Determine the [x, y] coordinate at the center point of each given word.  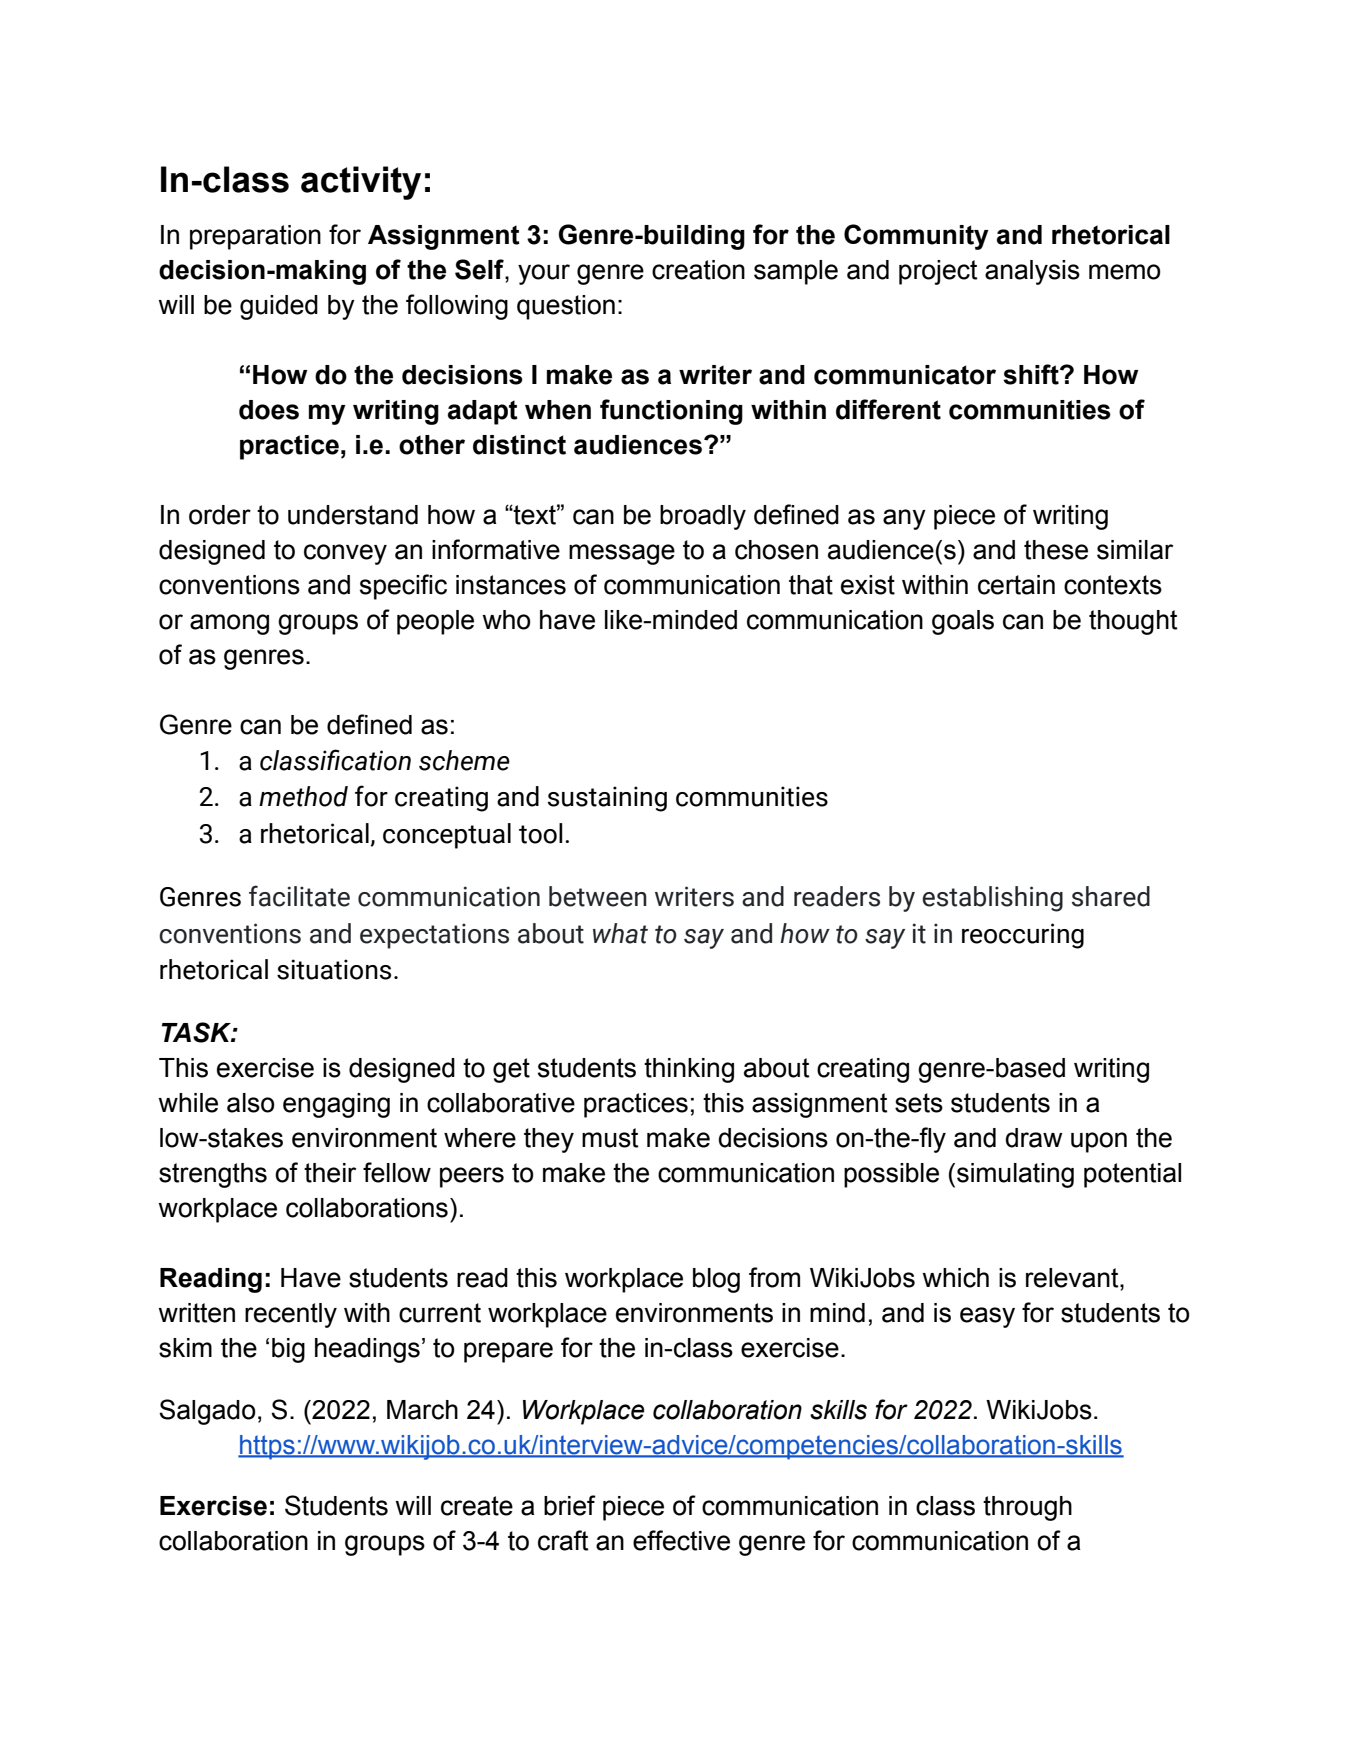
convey [345, 554]
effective [681, 1540]
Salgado [207, 1412]
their [330, 1173]
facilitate [299, 896]
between [598, 896]
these [1056, 550]
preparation [255, 237]
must [610, 1138]
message [622, 554]
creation [698, 270]
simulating [1015, 1175]
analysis [1032, 272]
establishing [992, 899]
